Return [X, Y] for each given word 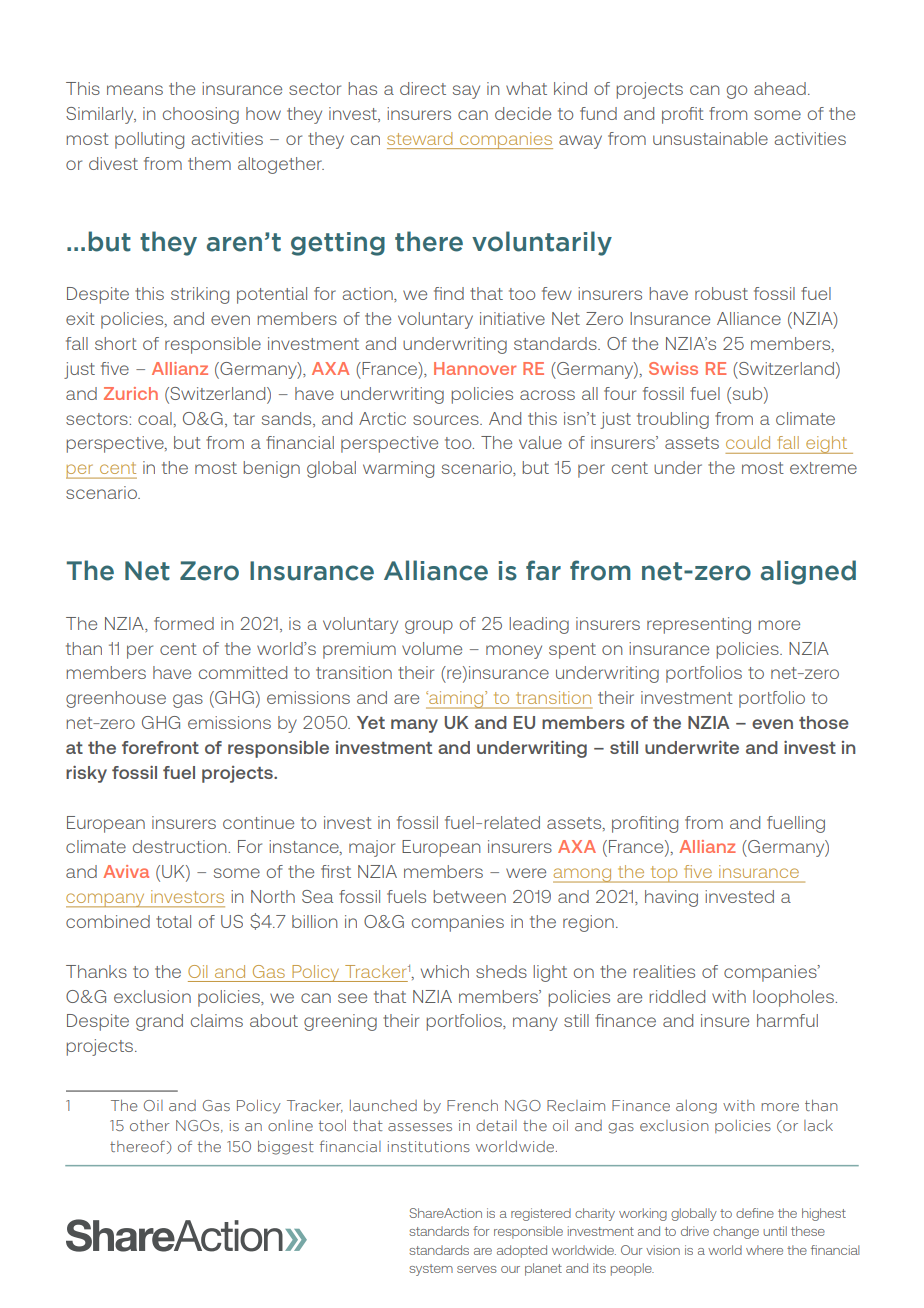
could [748, 442]
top [664, 874]
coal [156, 418]
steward [419, 138]
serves [477, 1269]
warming [398, 469]
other [150, 1125]
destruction [181, 846]
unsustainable [710, 138]
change [736, 1232]
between [470, 896]
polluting [149, 140]
